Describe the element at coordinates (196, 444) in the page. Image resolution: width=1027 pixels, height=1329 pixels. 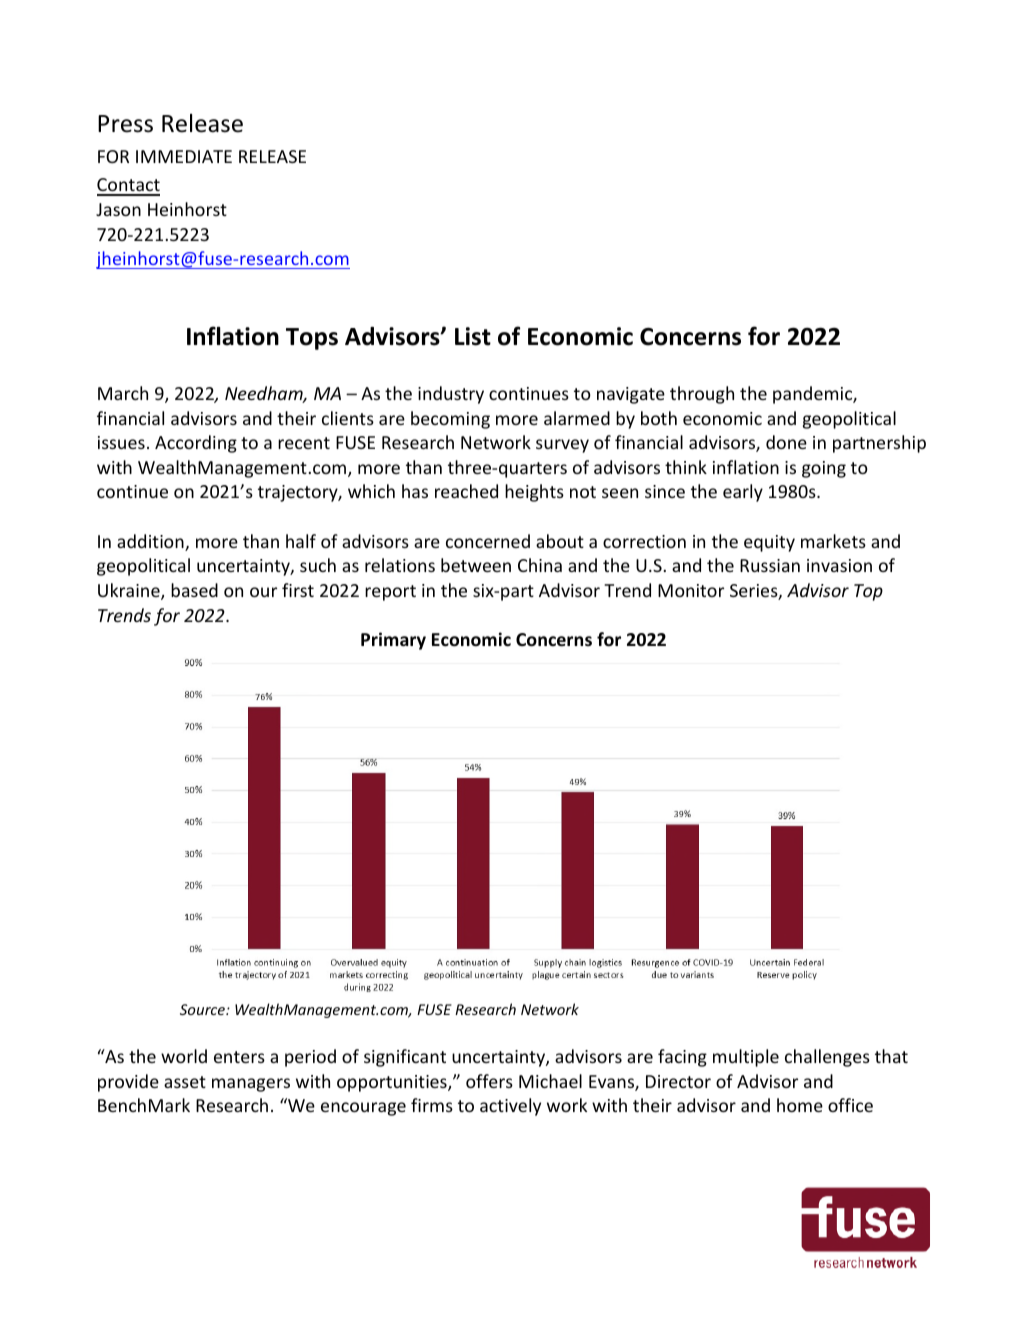
I see `According` at that location.
